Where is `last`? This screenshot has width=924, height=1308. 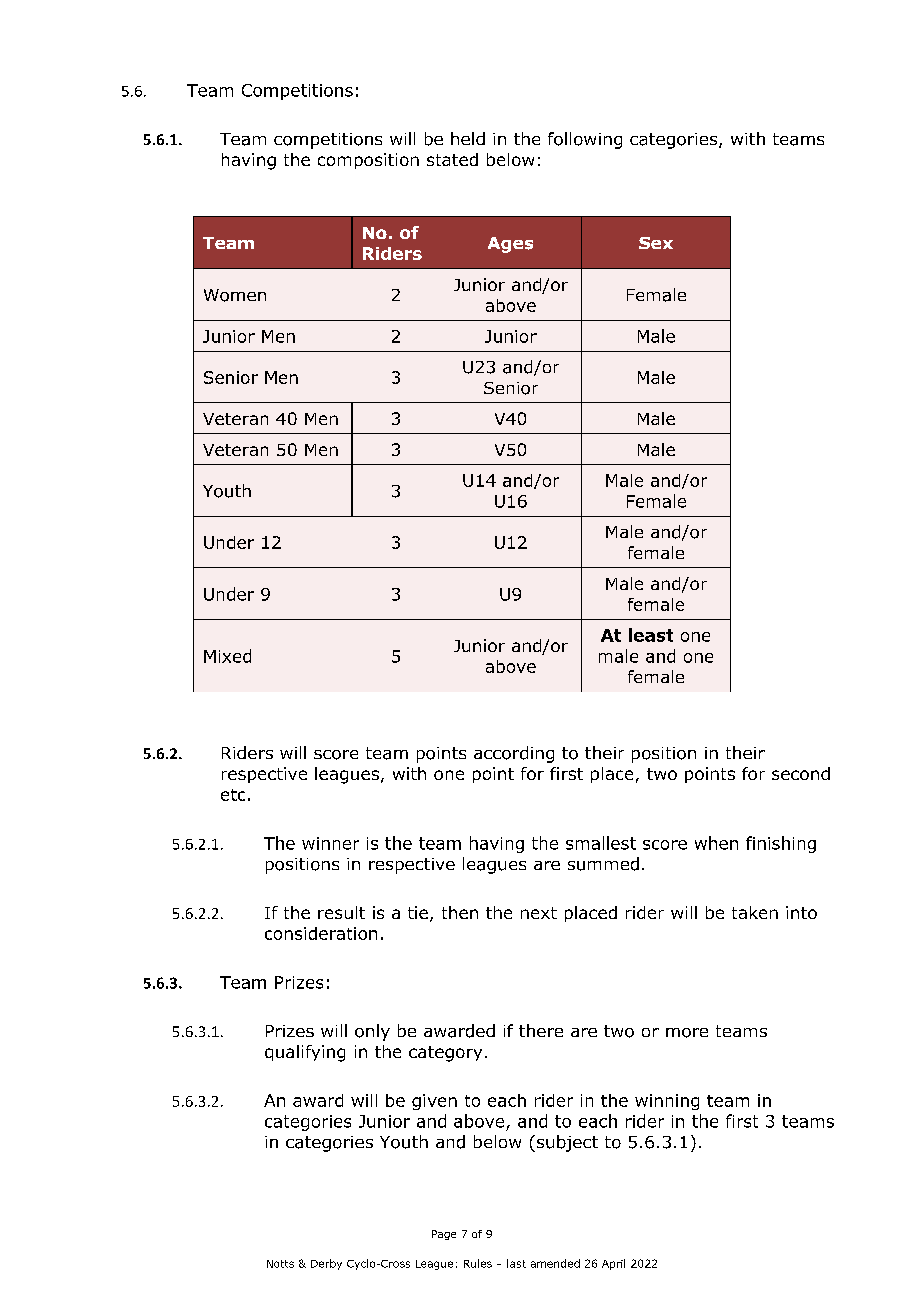 last is located at coordinates (516, 1263).
